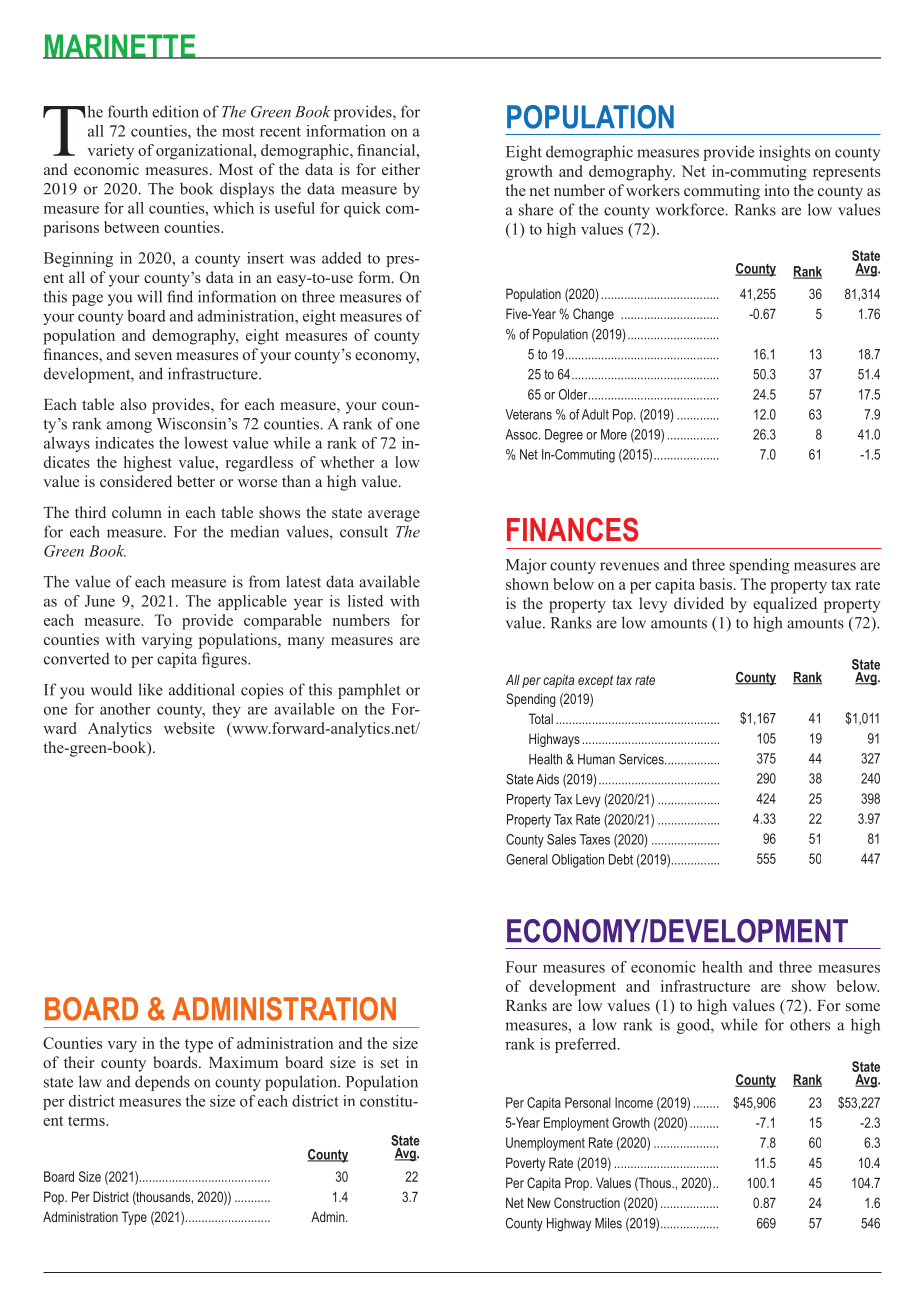  Describe the element at coordinates (525, 1164) in the document. I see `Poverty` at that location.
